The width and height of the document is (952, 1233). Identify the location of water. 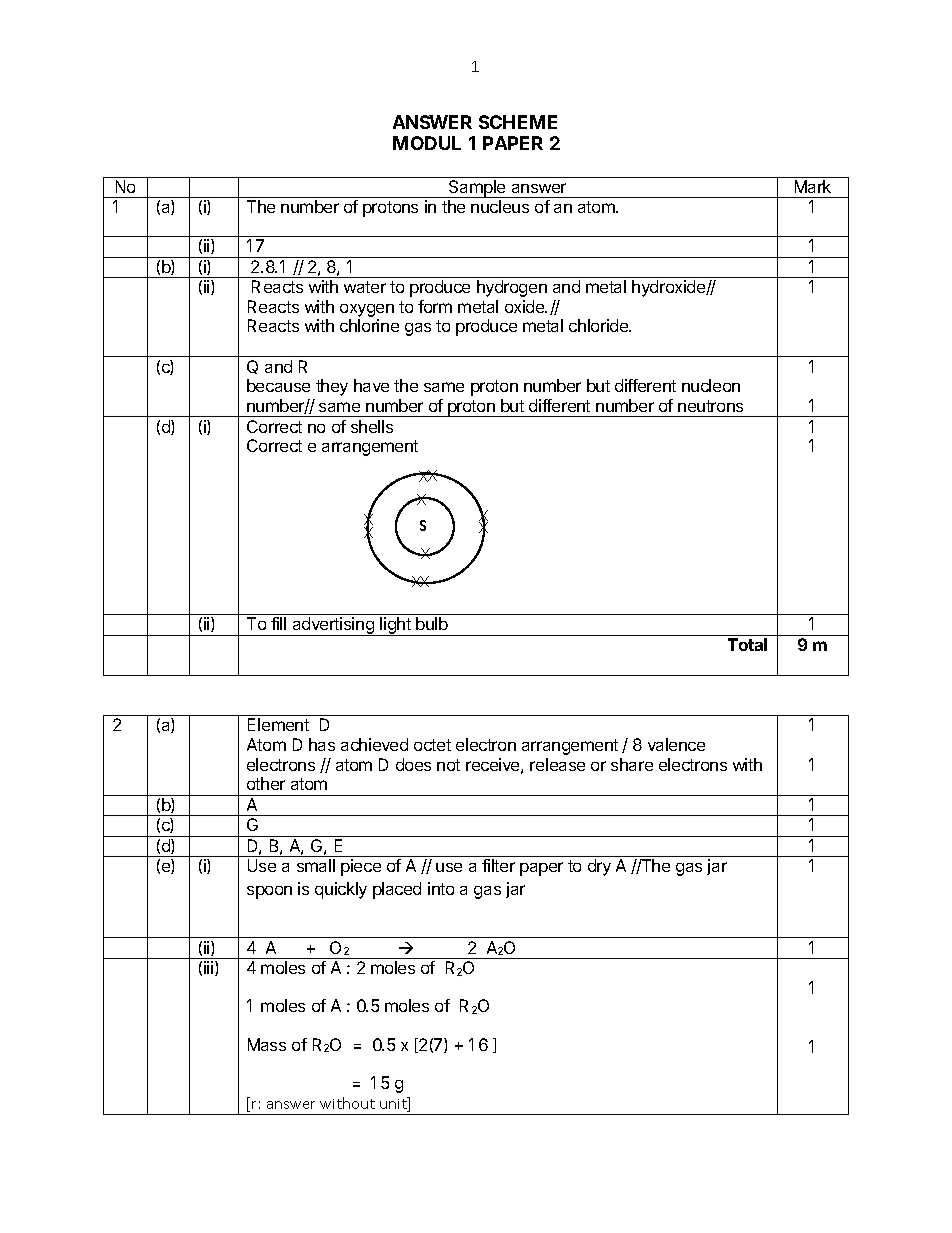
(365, 287).
